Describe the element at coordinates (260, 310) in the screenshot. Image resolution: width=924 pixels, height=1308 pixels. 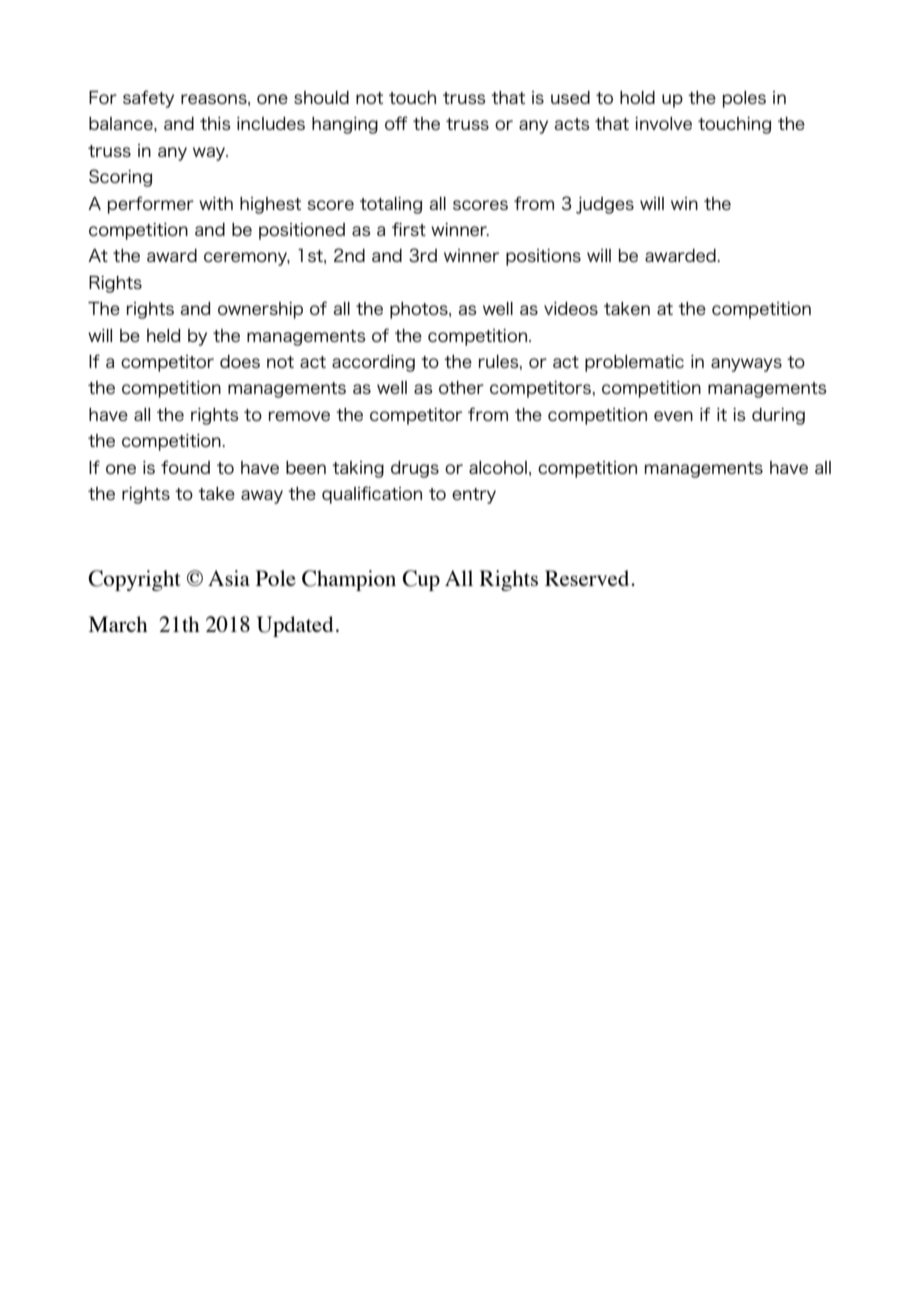
I see `ownership` at that location.
